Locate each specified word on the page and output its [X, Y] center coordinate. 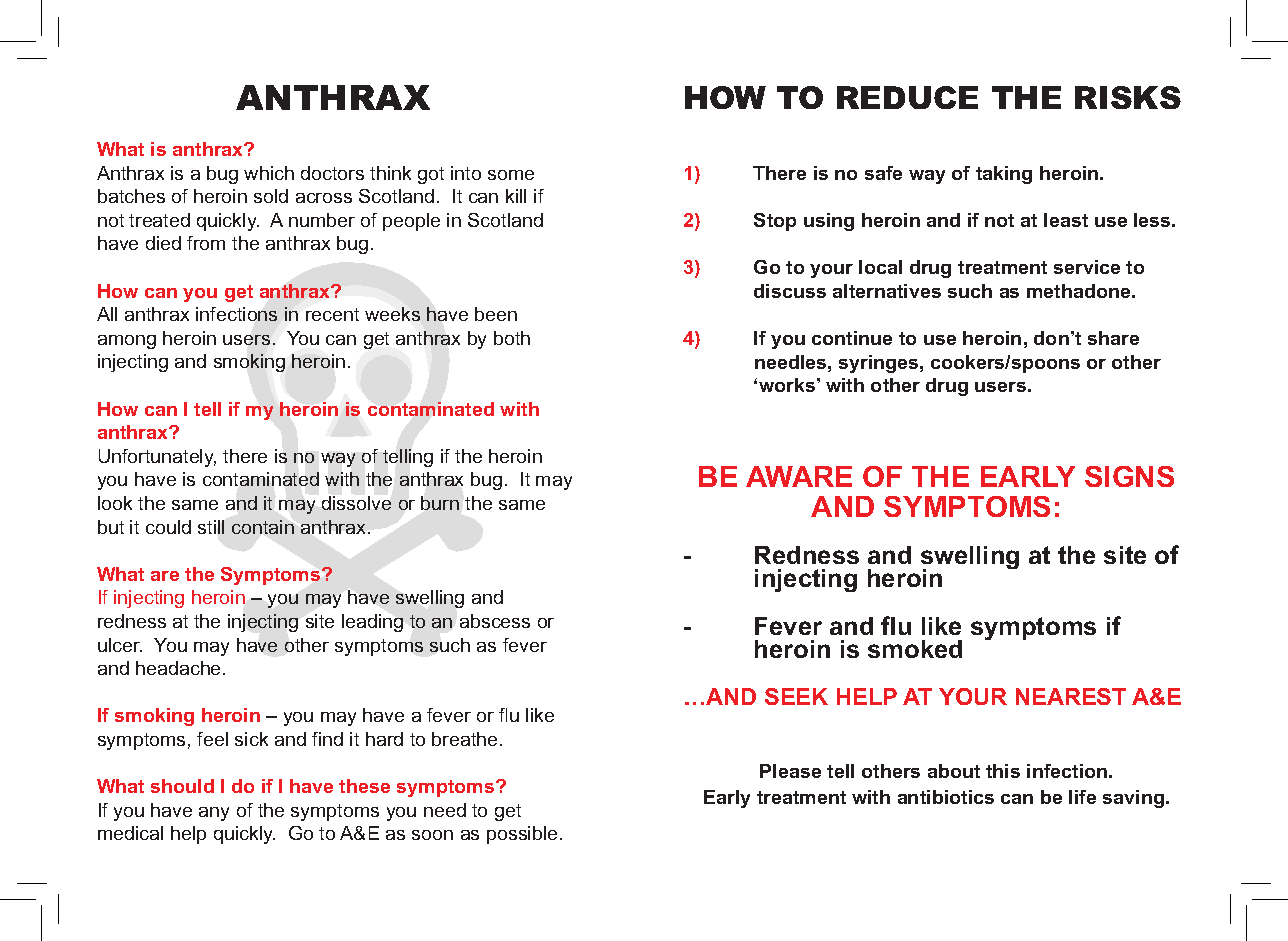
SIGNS [1129, 476]
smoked [915, 649]
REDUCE [907, 97]
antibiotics [946, 797]
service [1087, 267]
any [214, 814]
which [269, 173]
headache [180, 668]
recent [332, 314]
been [496, 314]
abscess [495, 621]
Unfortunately [157, 458]
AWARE [799, 476]
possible [522, 835]
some [511, 175]
